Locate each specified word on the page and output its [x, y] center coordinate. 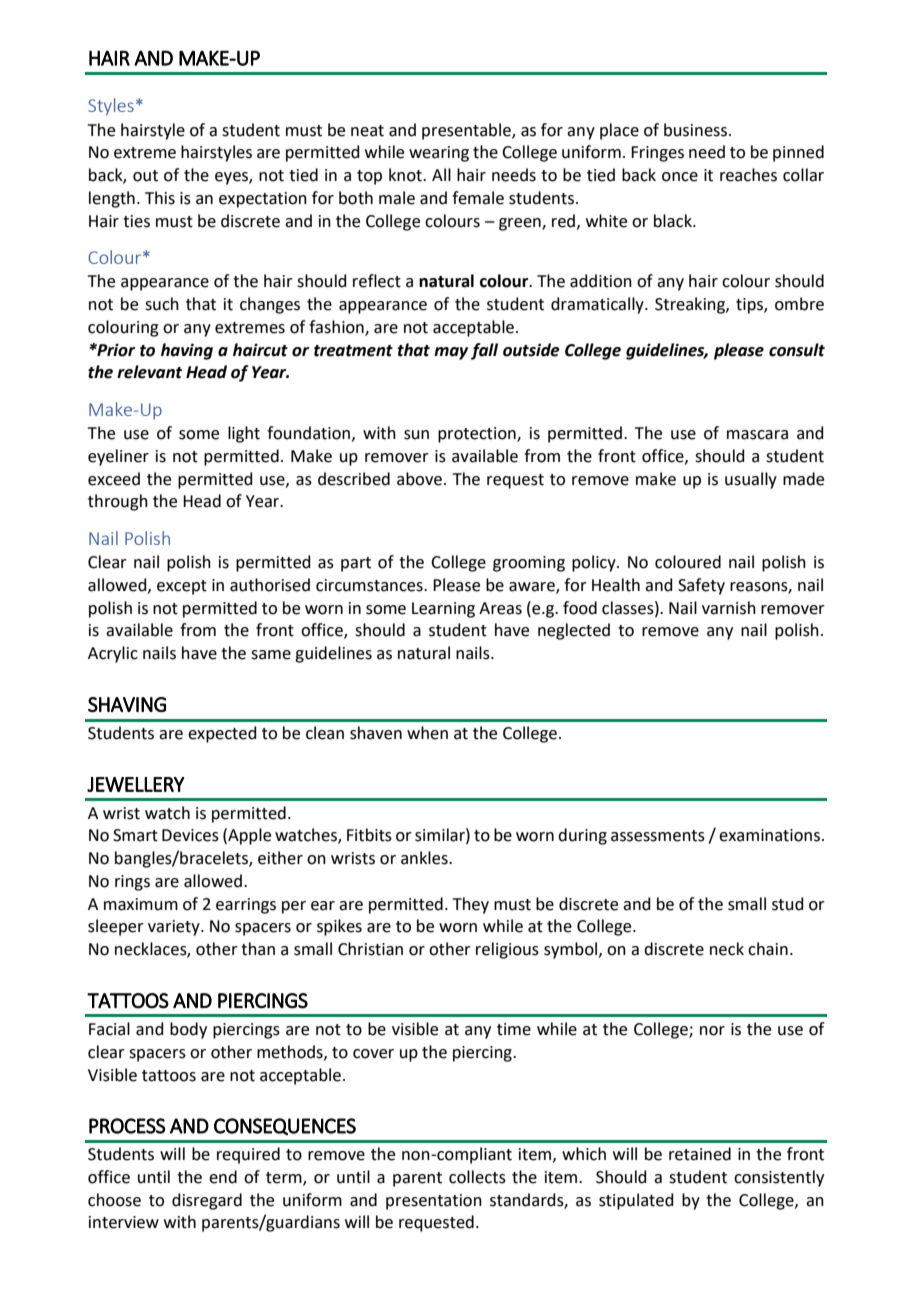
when [427, 733]
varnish [729, 608]
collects [477, 1177]
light [244, 434]
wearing [439, 154]
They [471, 905]
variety [175, 928]
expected [222, 734]
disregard [207, 1201]
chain [768, 949]
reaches [748, 175]
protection [478, 435]
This [160, 198]
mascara [757, 435]
